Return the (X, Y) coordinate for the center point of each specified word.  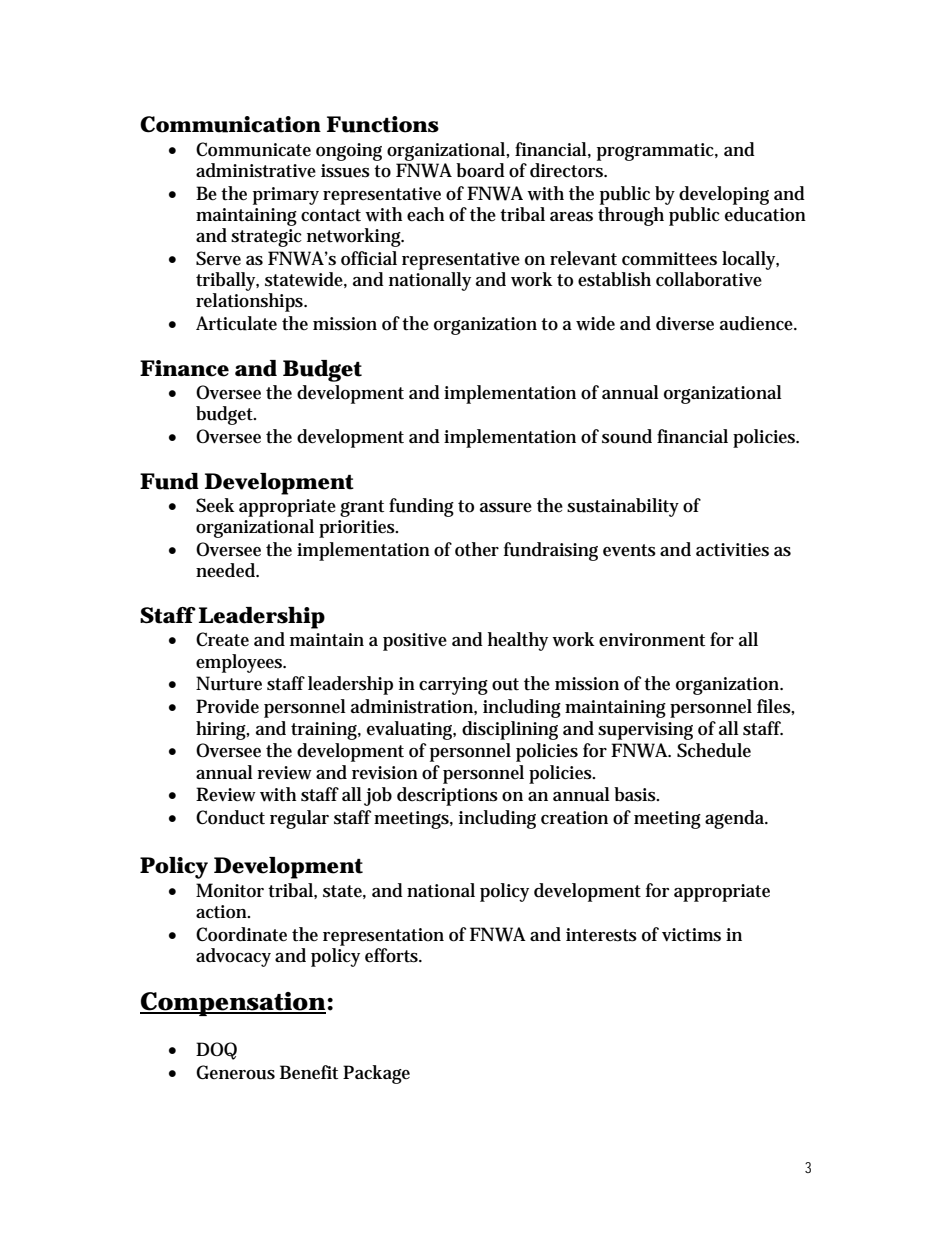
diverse (685, 323)
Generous (235, 1072)
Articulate (236, 323)
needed (227, 570)
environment (652, 640)
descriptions (447, 796)
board (480, 170)
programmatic (657, 152)
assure (506, 508)
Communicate (253, 149)
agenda (736, 819)
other (477, 549)
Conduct (230, 817)
